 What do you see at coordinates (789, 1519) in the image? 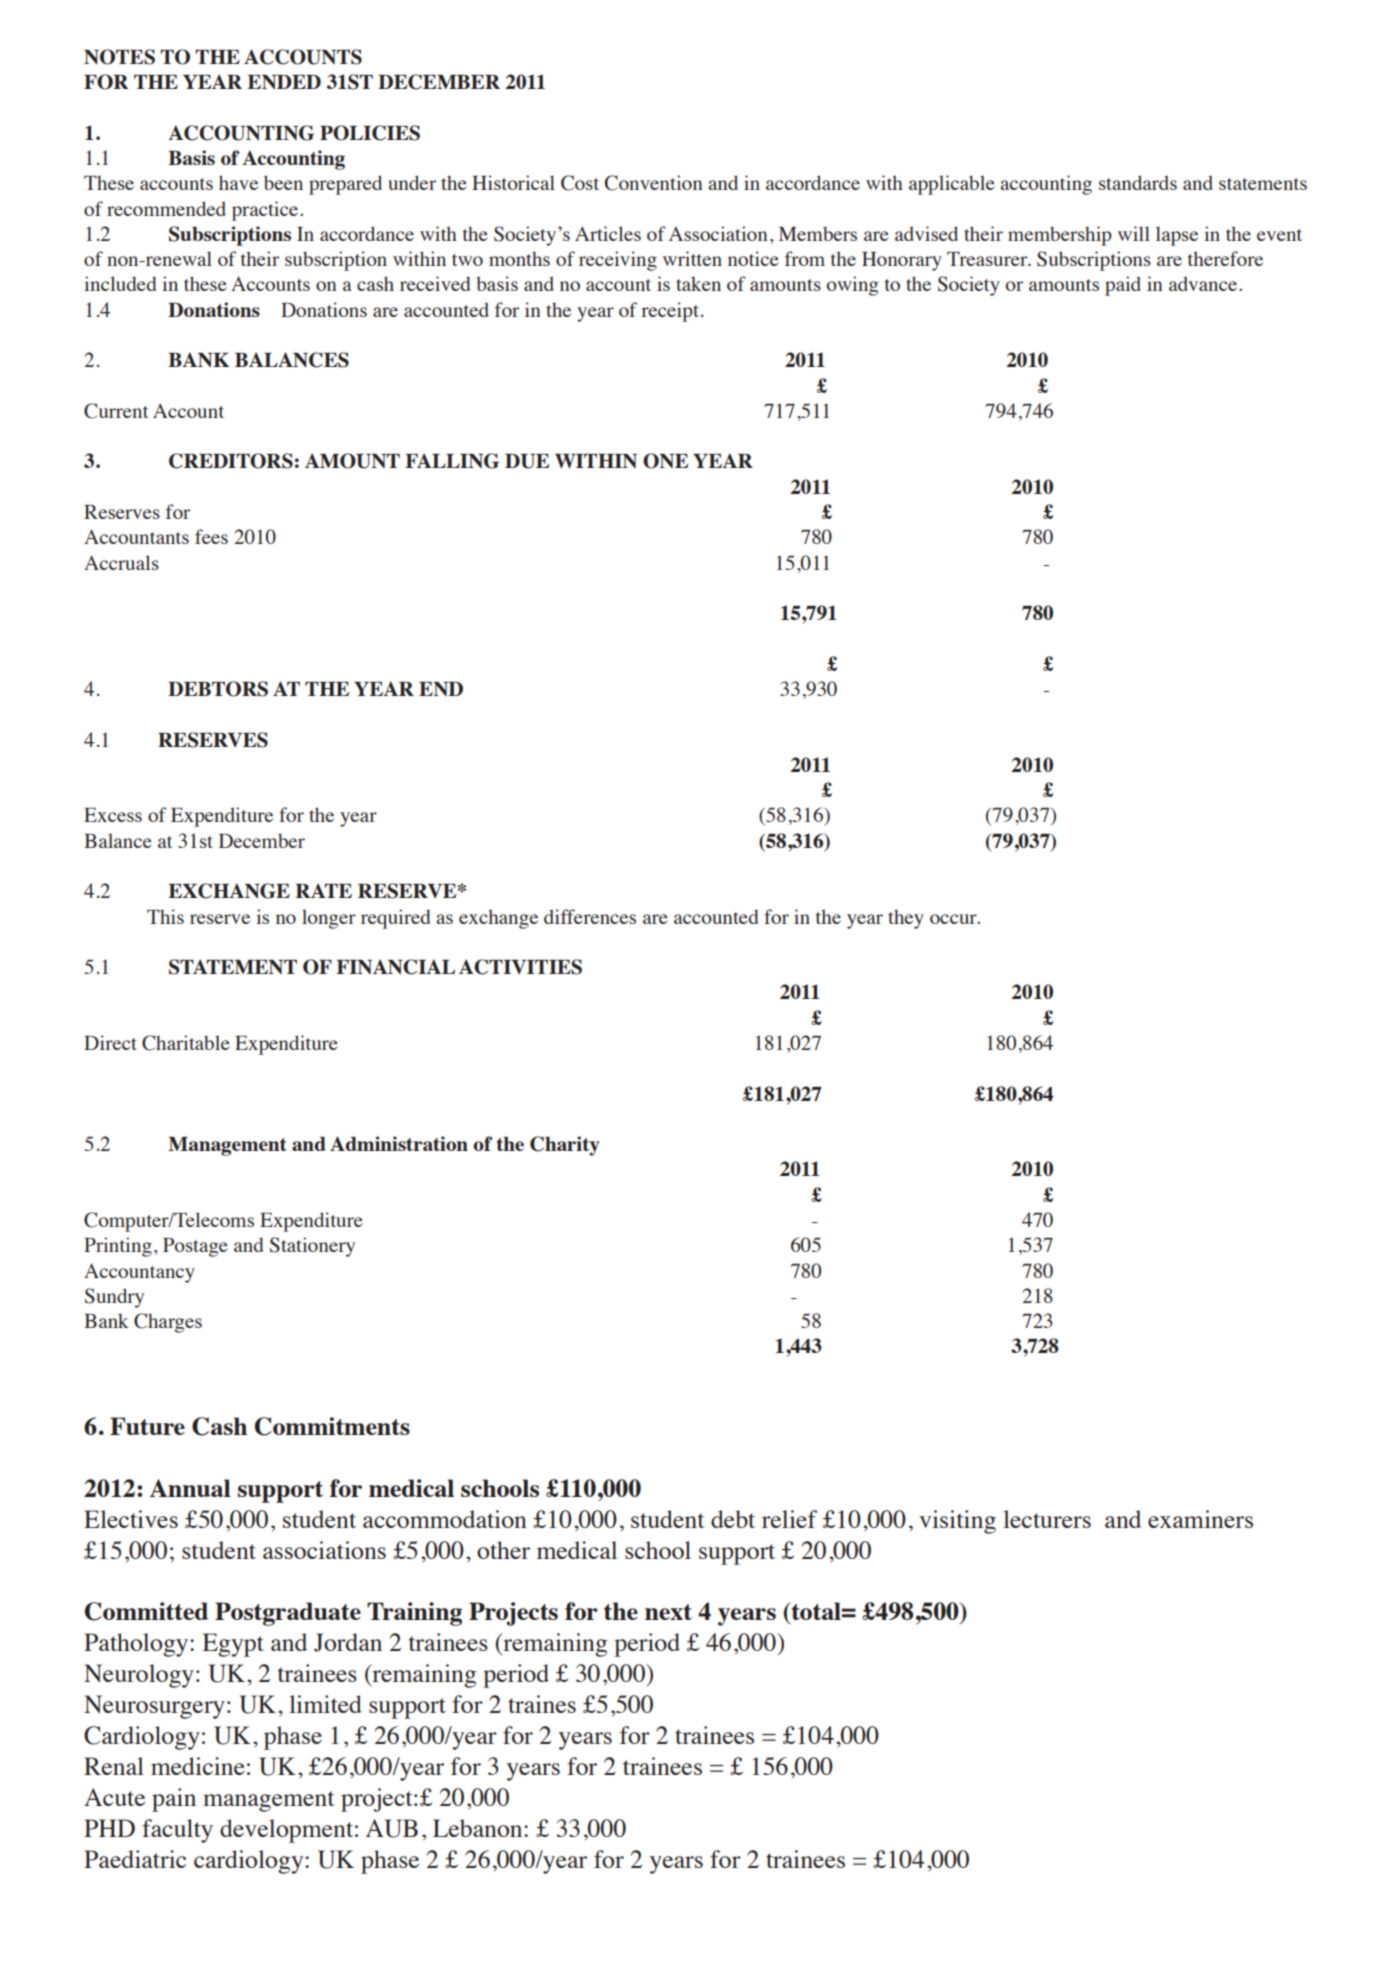
I see `relief` at bounding box center [789, 1519].
